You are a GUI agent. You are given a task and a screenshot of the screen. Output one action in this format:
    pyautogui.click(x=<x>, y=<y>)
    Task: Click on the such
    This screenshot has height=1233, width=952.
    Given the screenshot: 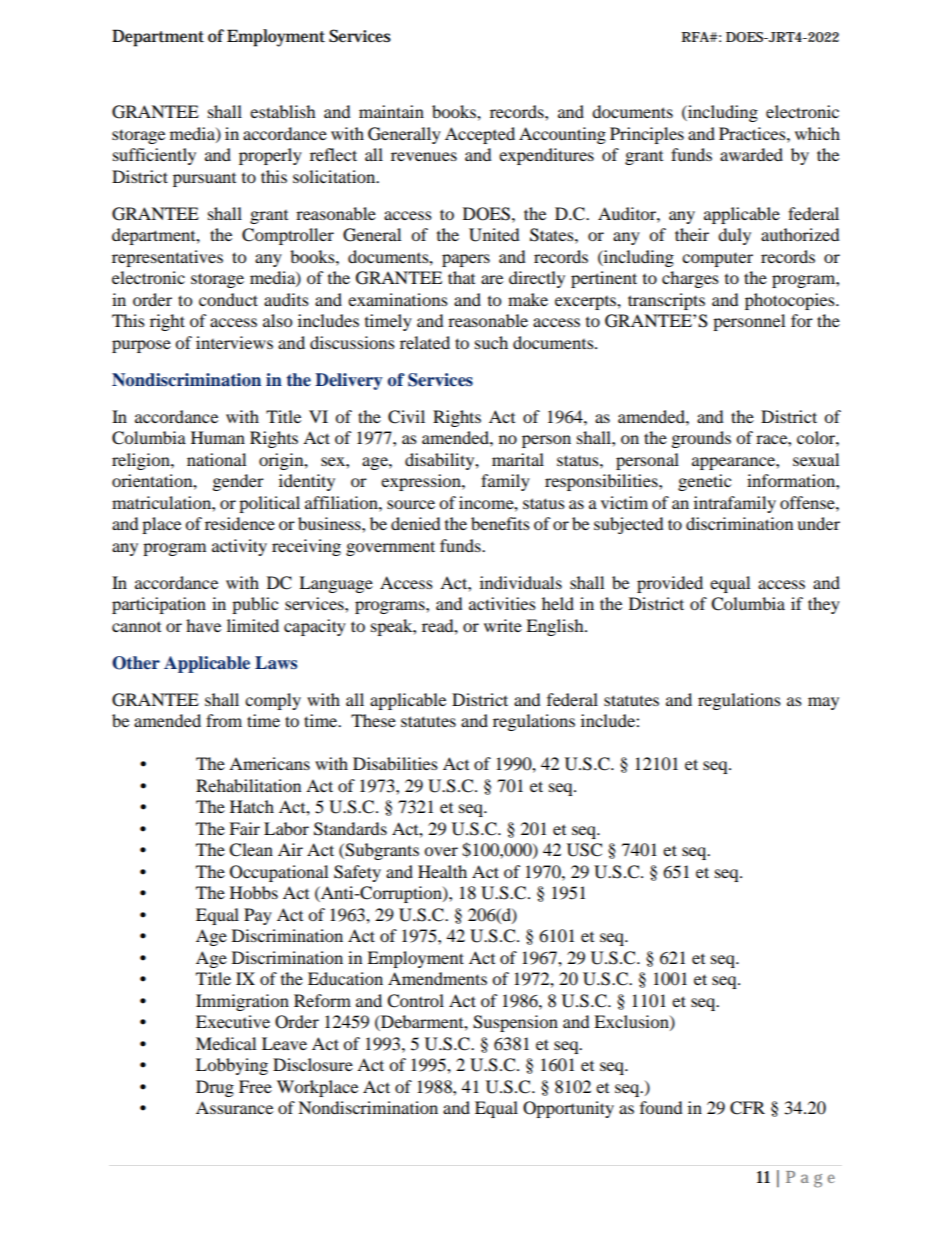 What is the action you would take?
    pyautogui.click(x=491, y=342)
